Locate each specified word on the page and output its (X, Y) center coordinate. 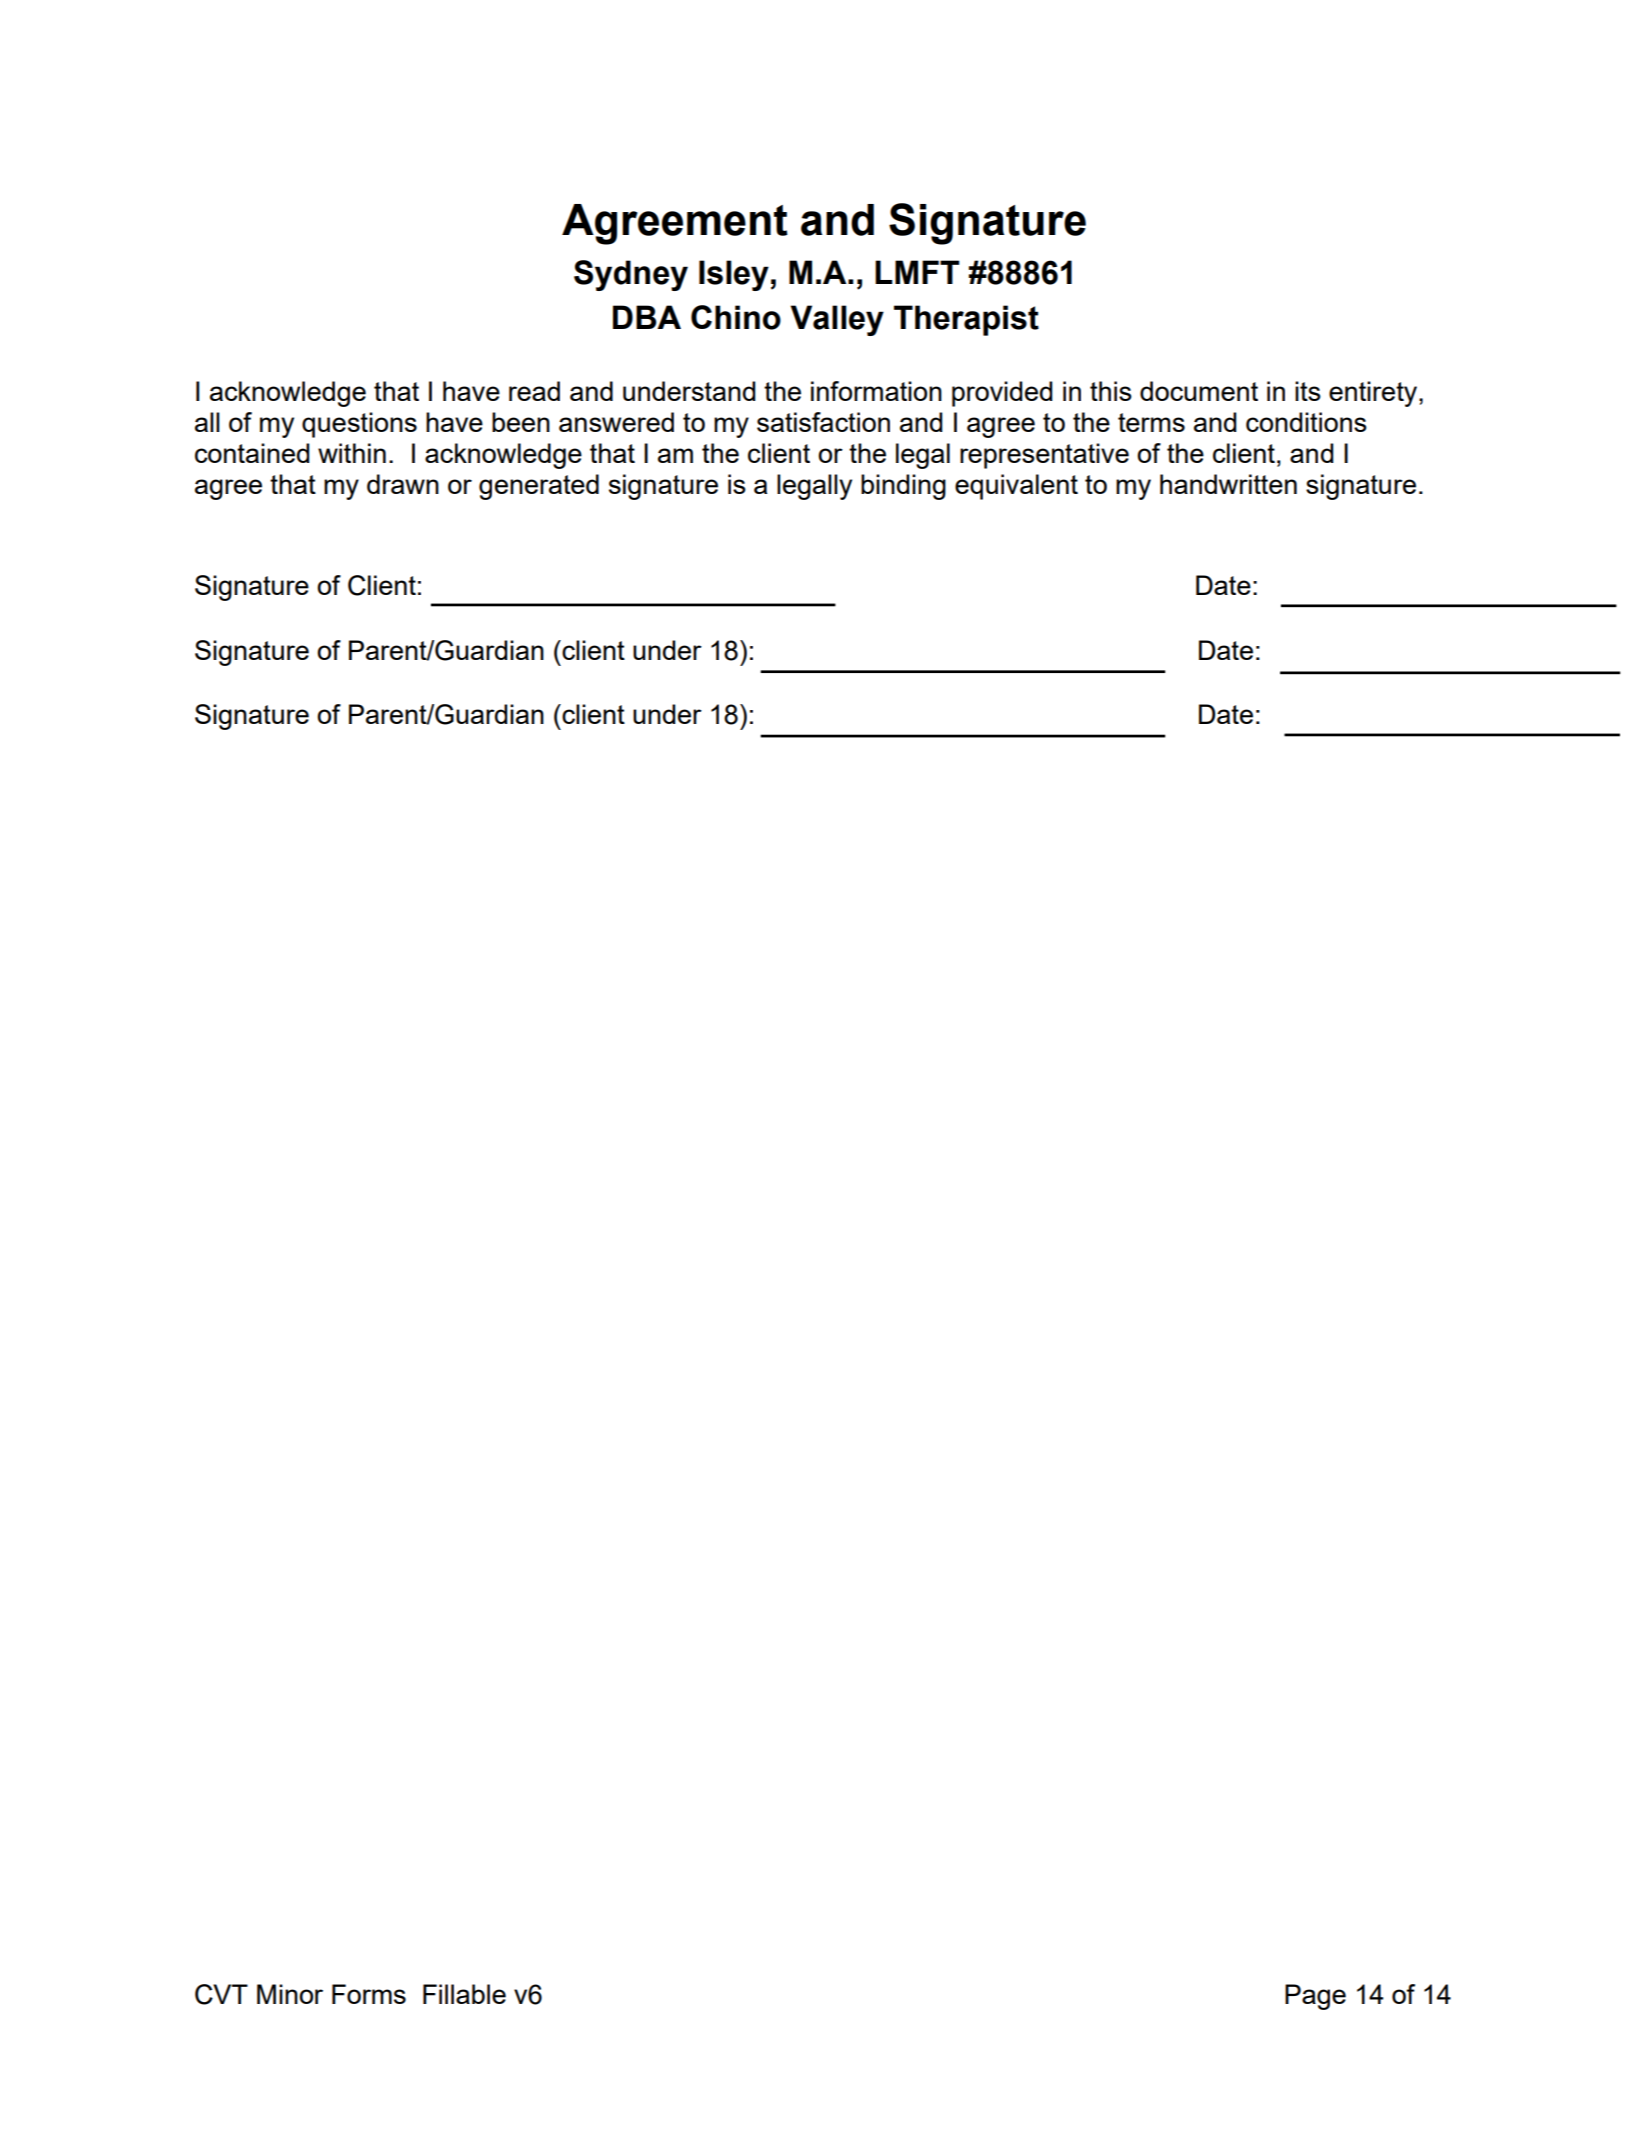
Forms (369, 1994)
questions (359, 425)
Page (1315, 1997)
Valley (837, 320)
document (1199, 391)
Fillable (464, 1994)
